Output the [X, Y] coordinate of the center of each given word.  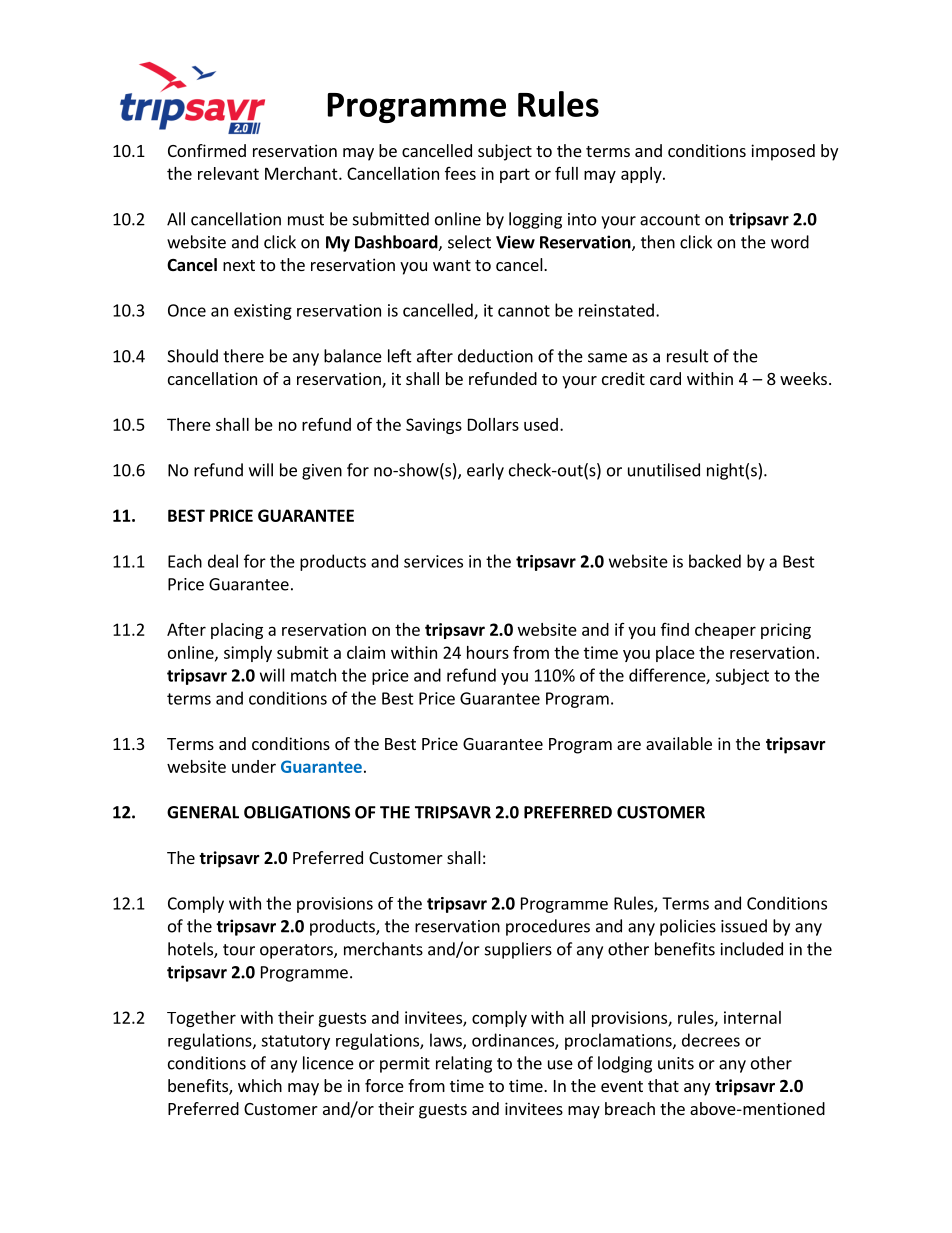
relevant [228, 173]
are [629, 745]
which [260, 1085]
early [485, 471]
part [515, 175]
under [254, 766]
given [322, 472]
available [679, 743]
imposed [783, 152]
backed [715, 561]
